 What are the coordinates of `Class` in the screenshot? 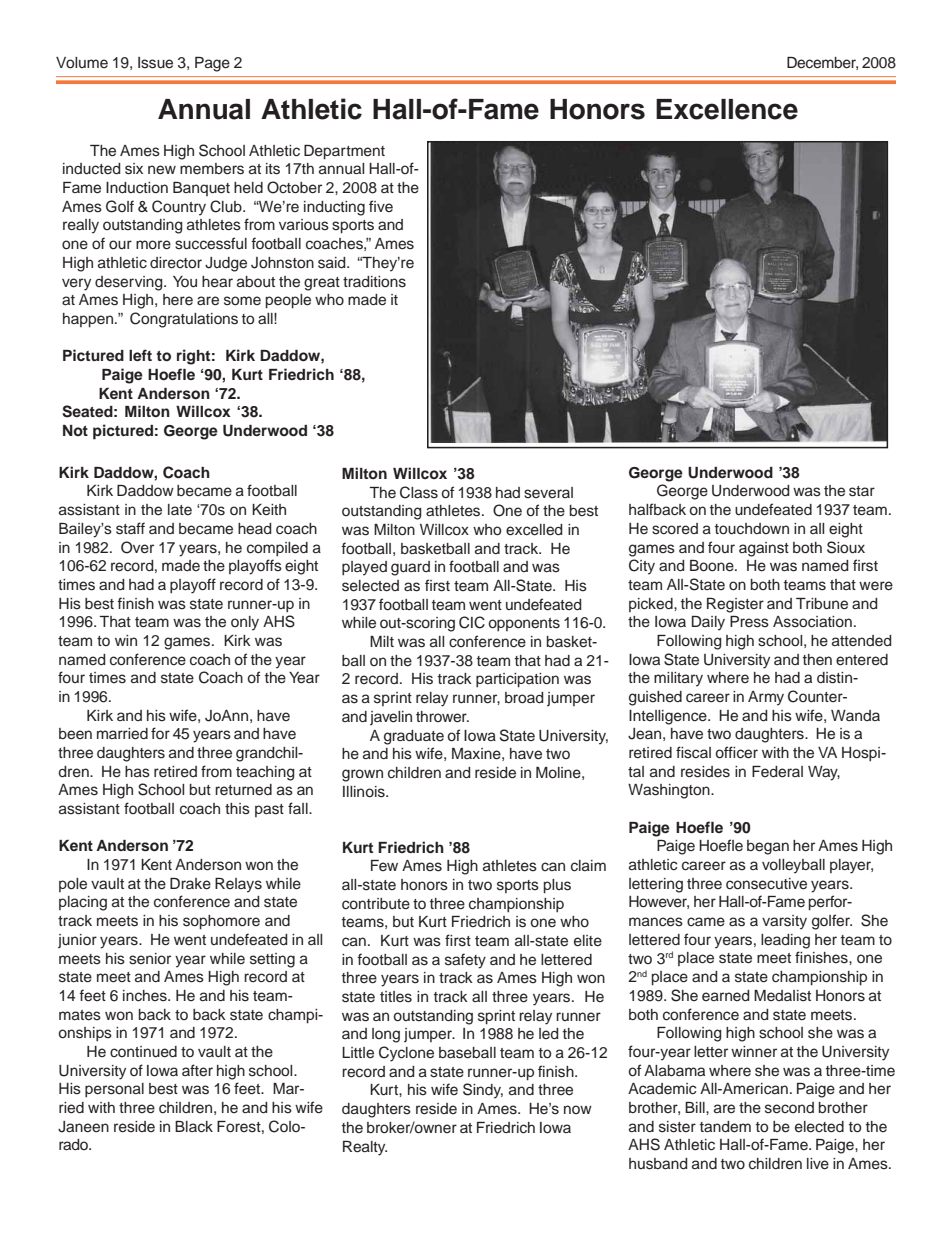 It's located at (419, 492).
